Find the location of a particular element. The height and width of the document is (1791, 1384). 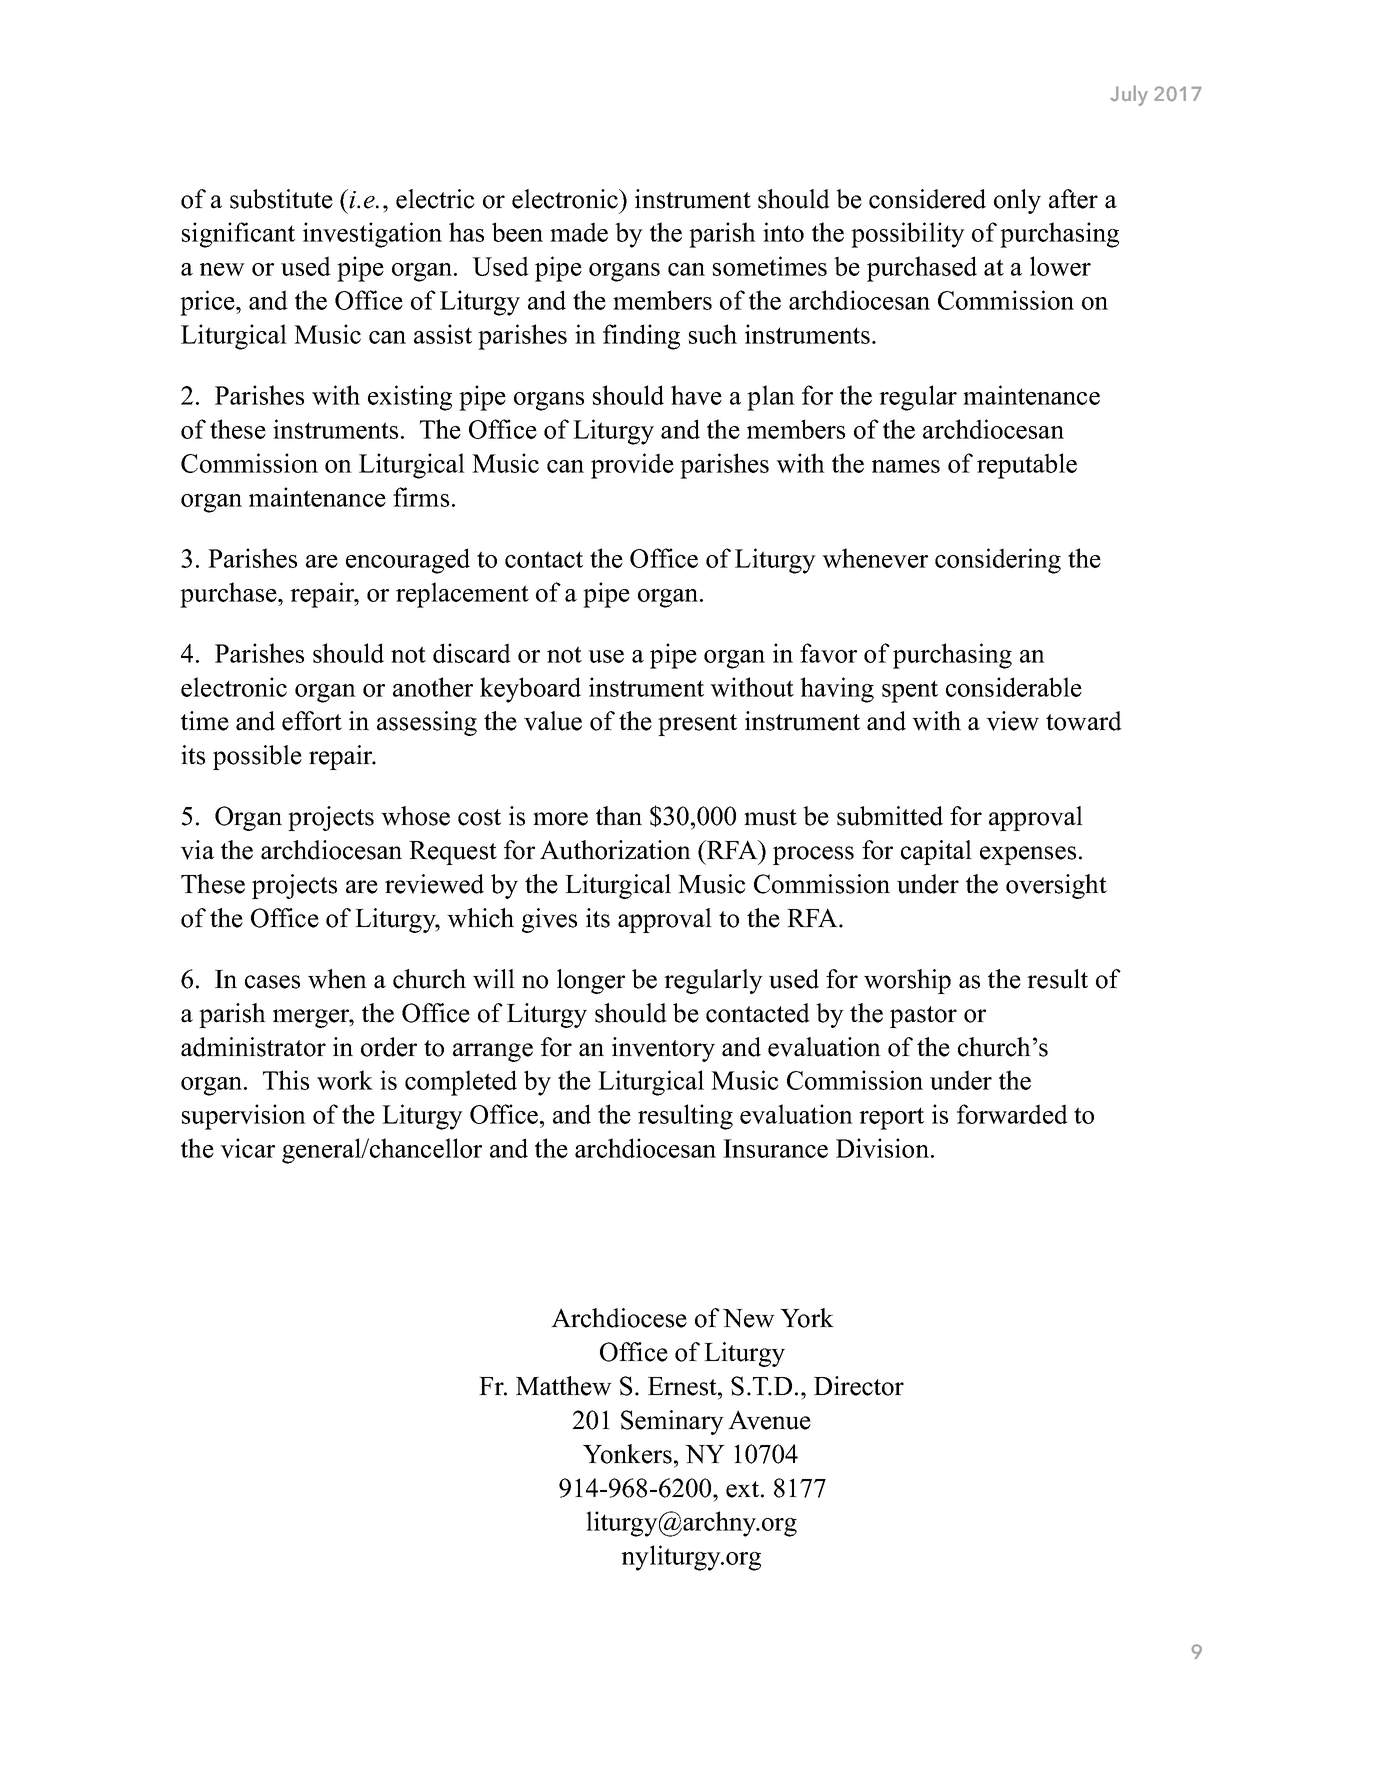

Matthew is located at coordinates (564, 1386).
